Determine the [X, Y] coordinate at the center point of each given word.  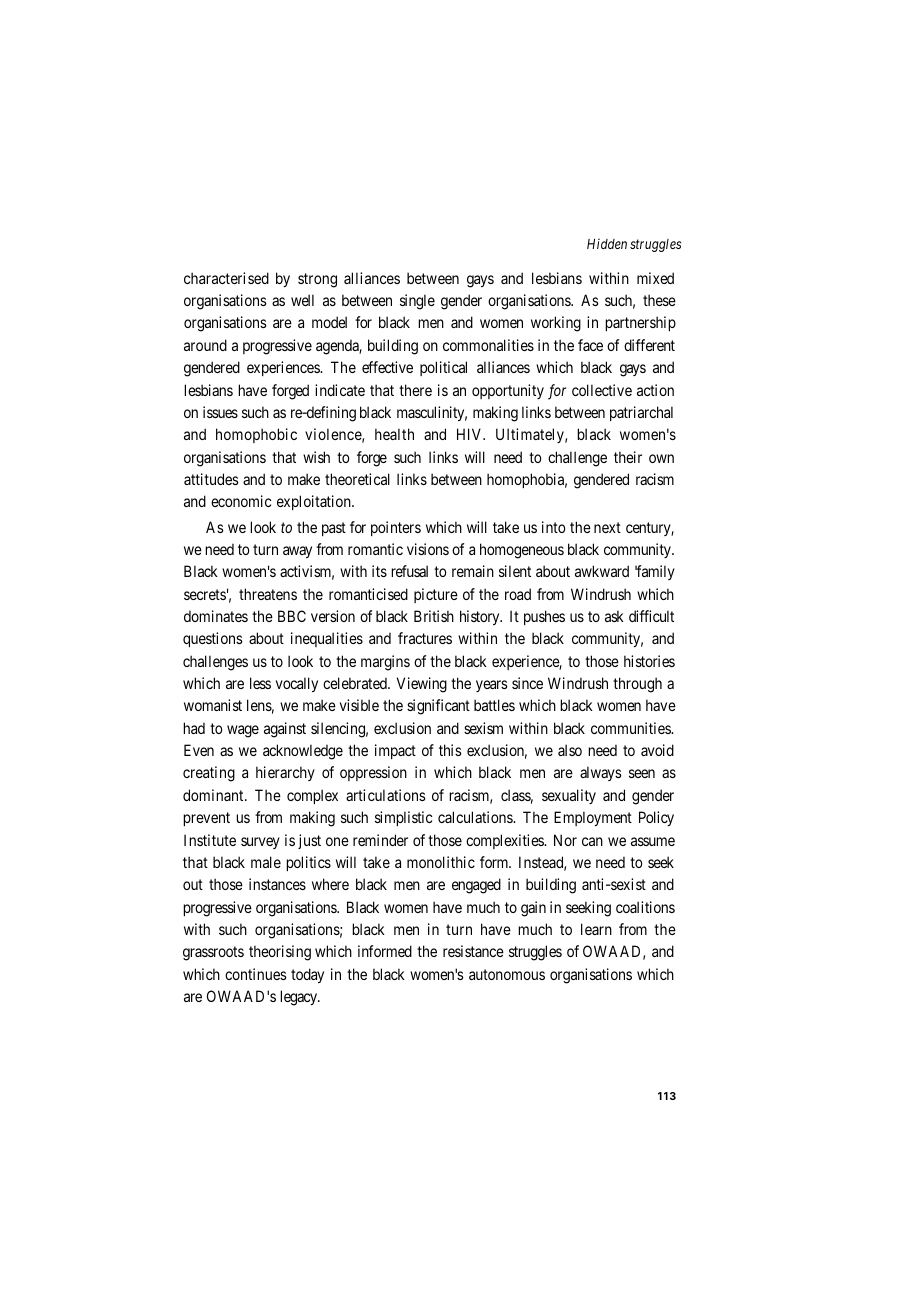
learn [596, 929]
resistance [473, 951]
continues [256, 974]
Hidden [607, 243]
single [417, 302]
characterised [226, 278]
